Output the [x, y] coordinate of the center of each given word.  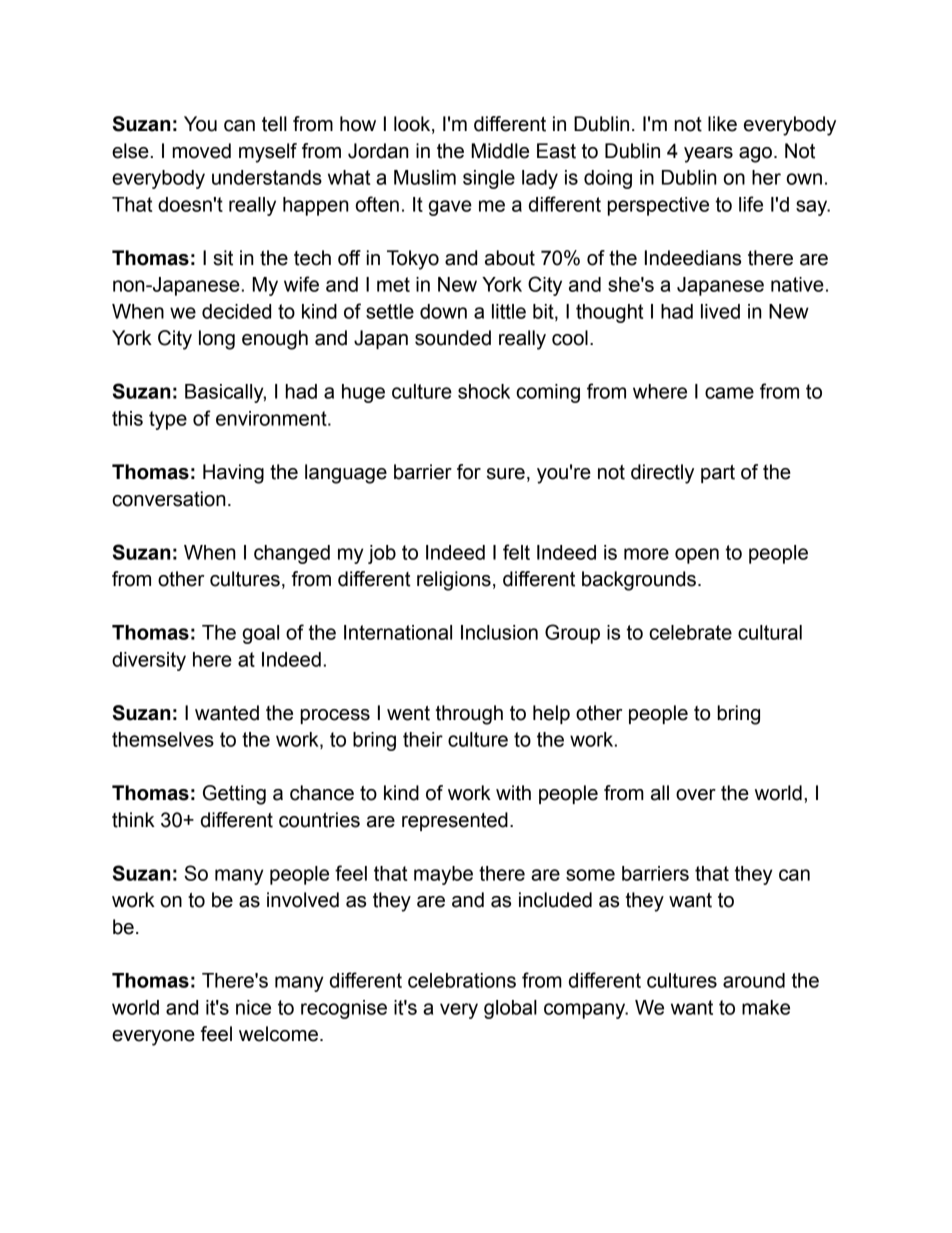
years [708, 155]
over [696, 795]
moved [202, 151]
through [469, 715]
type [168, 420]
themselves [163, 739]
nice [253, 1007]
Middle [500, 151]
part [718, 474]
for [469, 472]
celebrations [462, 980]
